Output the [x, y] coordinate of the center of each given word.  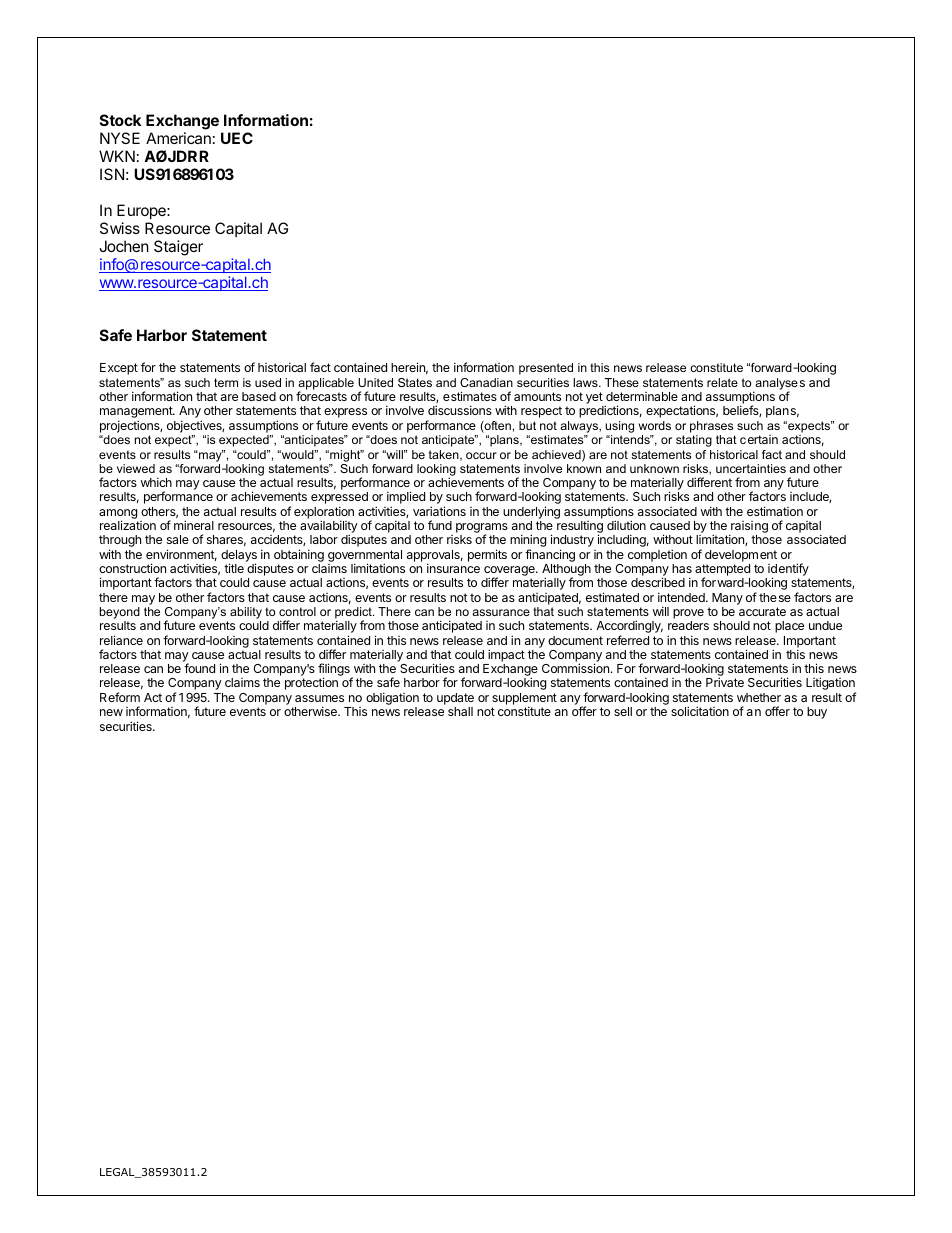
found [199, 668]
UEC [237, 138]
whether [759, 697]
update [455, 699]
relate [722, 382]
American [178, 138]
